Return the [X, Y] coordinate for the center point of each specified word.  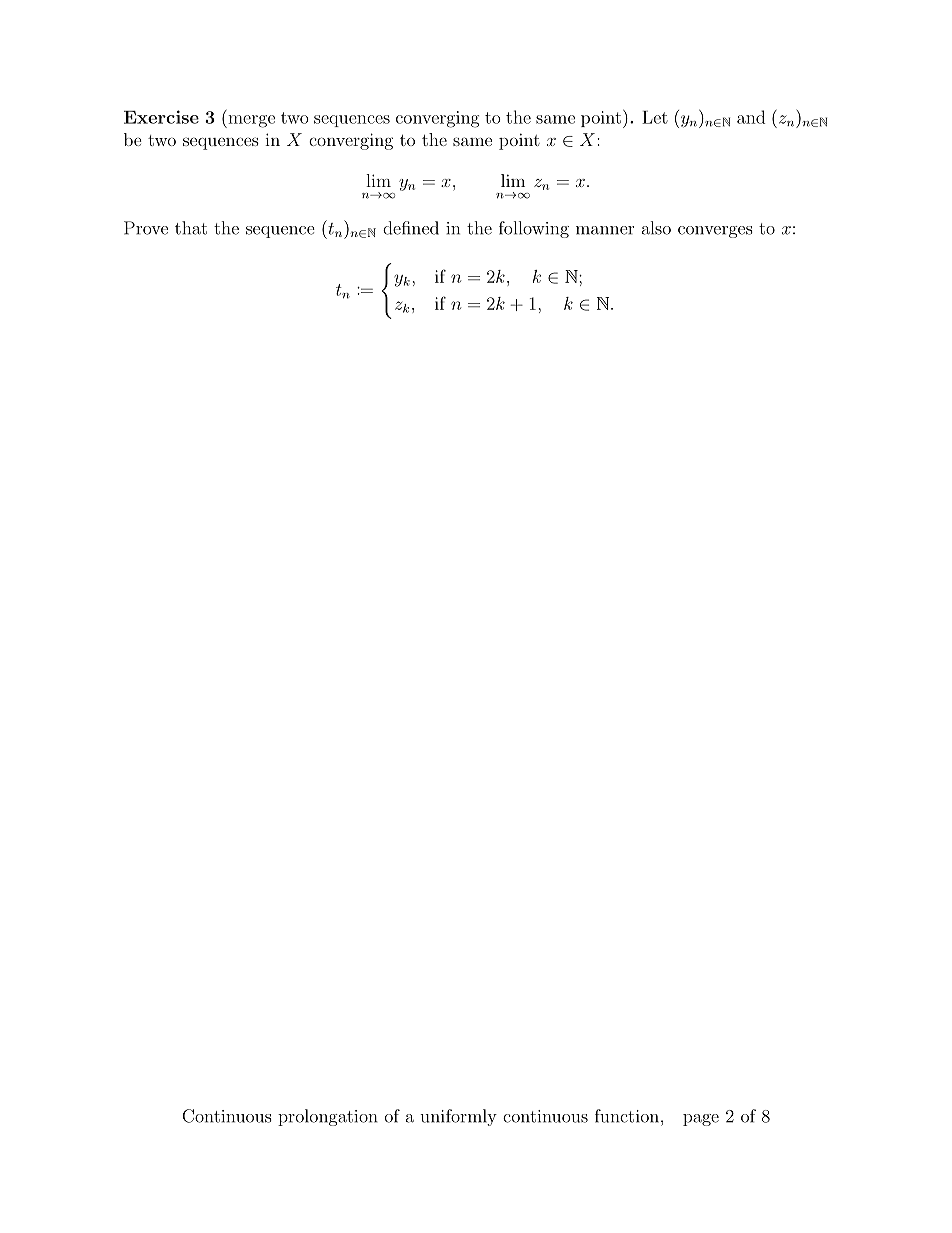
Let [655, 117]
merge [250, 121]
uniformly [458, 1117]
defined [411, 228]
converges [715, 232]
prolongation [328, 1117]
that [191, 228]
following [534, 229]
